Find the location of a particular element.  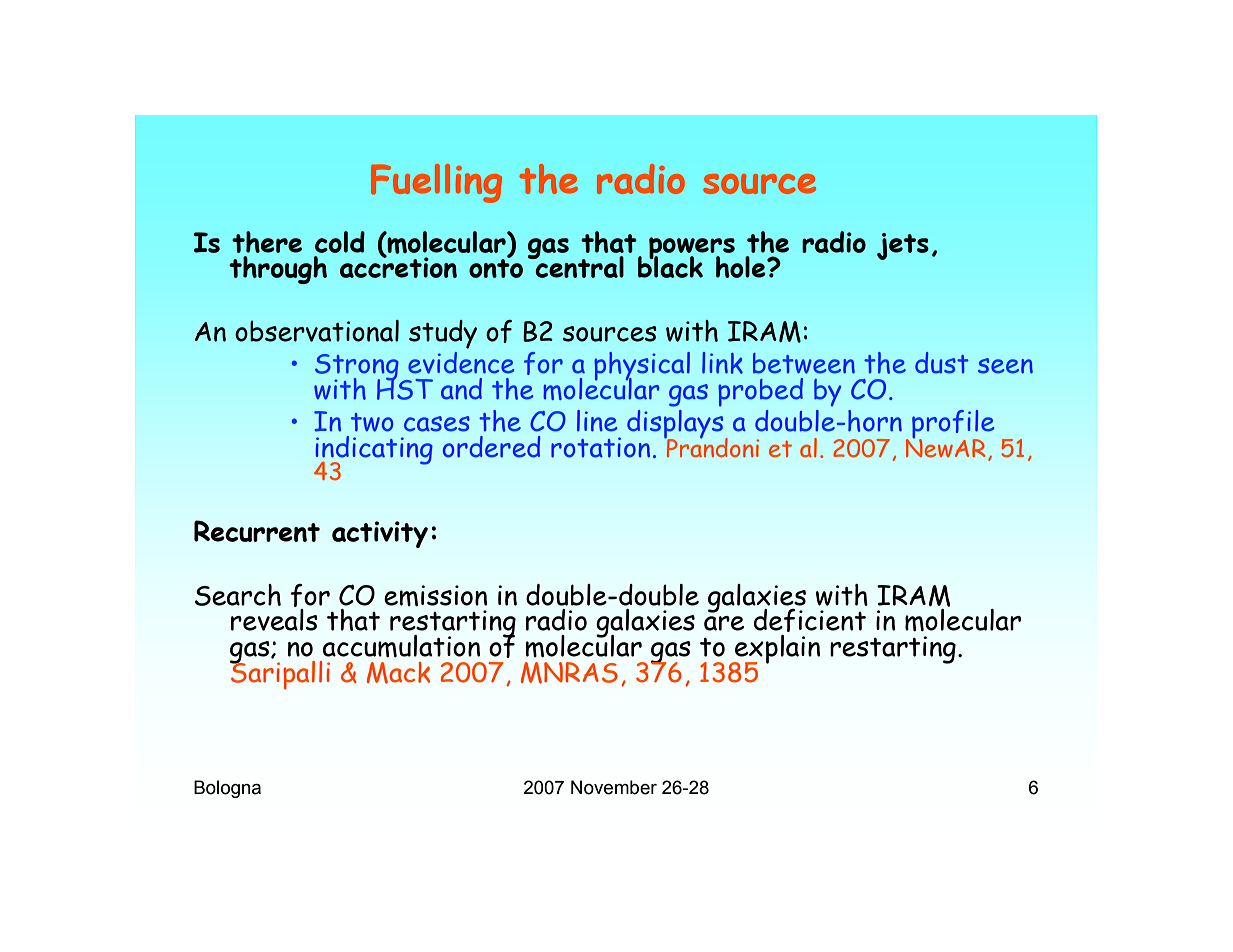

powers is located at coordinates (692, 249).
